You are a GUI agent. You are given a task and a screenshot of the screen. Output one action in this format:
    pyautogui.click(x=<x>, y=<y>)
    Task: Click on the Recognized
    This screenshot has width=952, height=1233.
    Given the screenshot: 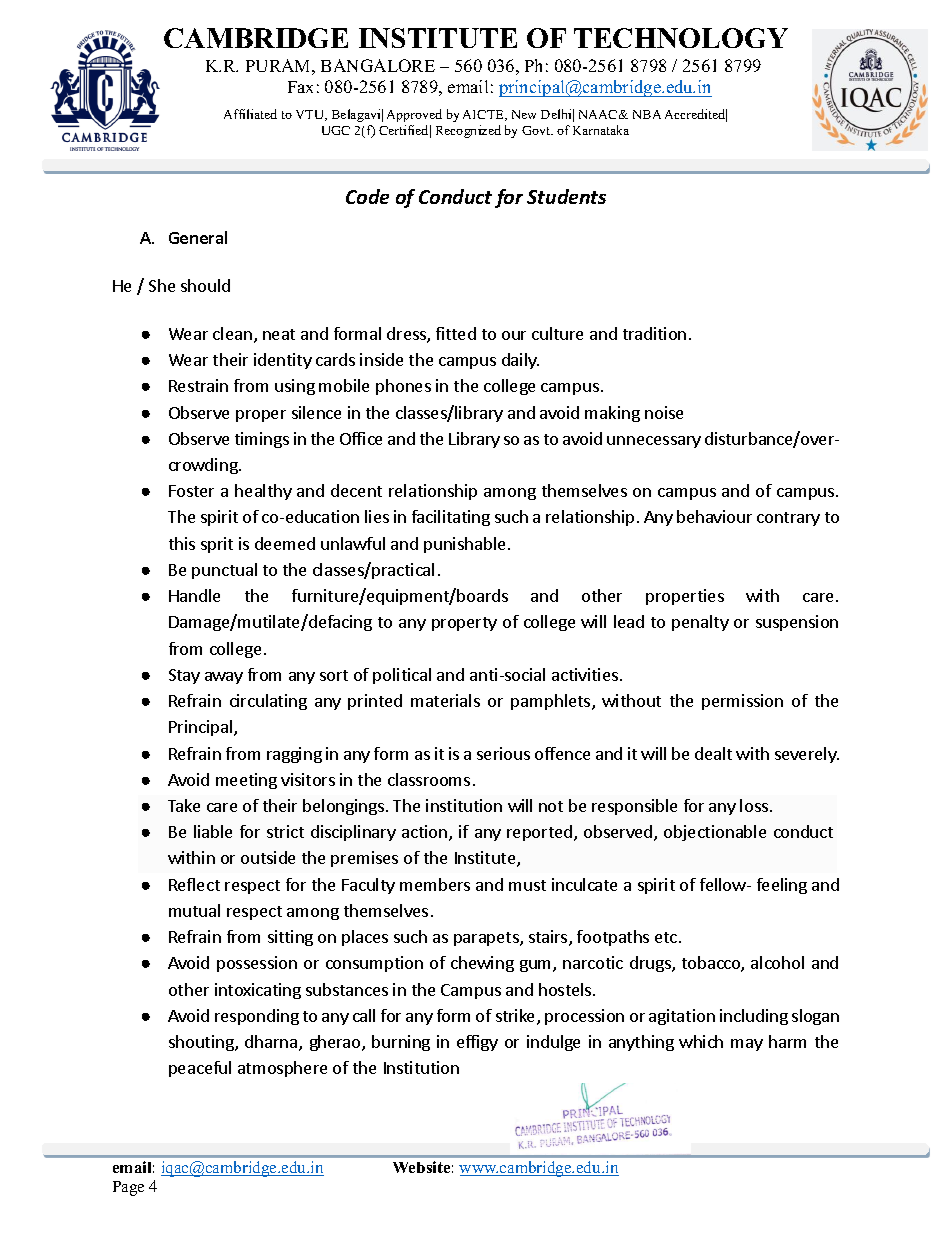 What is the action you would take?
    pyautogui.click(x=468, y=131)
